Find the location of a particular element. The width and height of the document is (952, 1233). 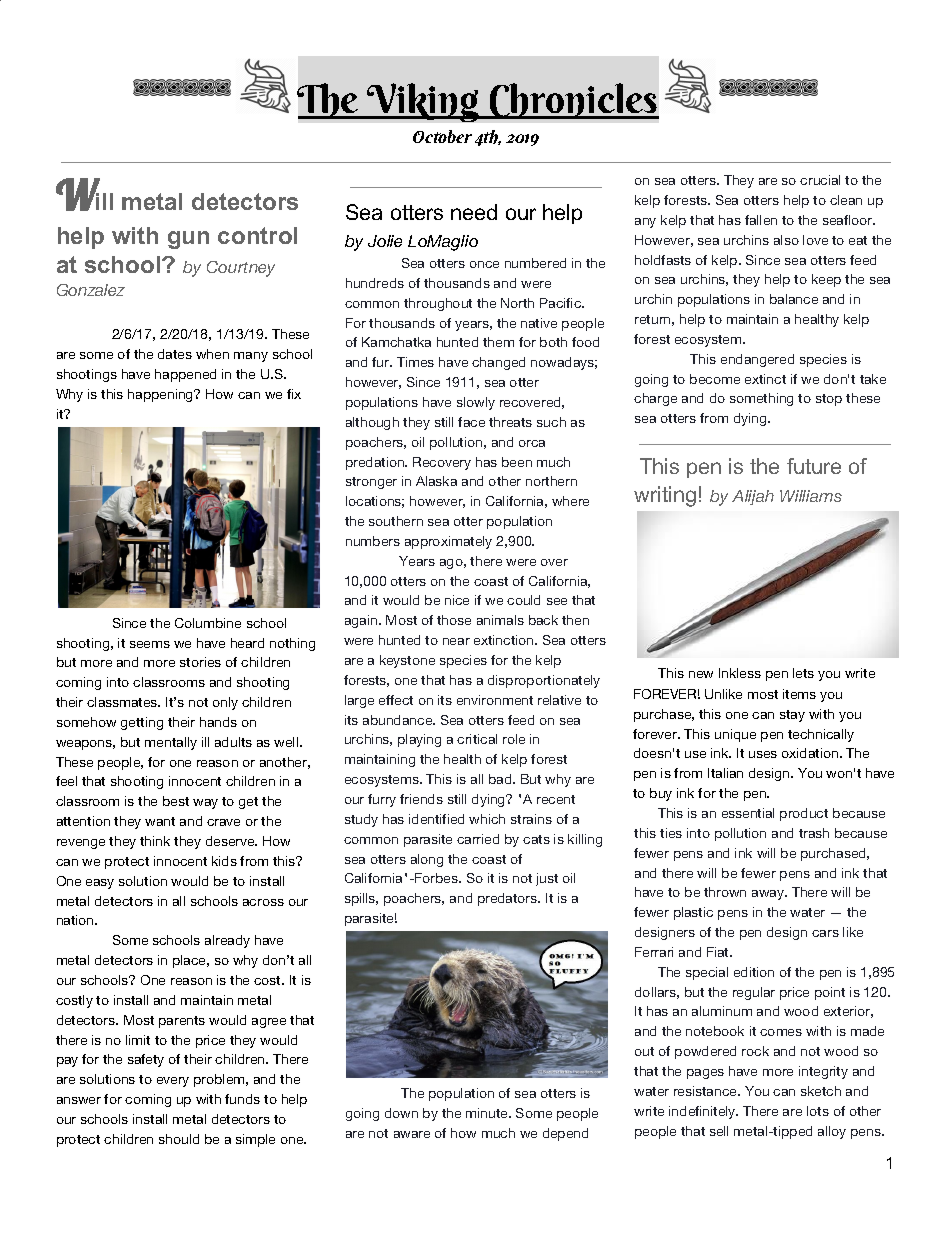

predators is located at coordinates (508, 899).
